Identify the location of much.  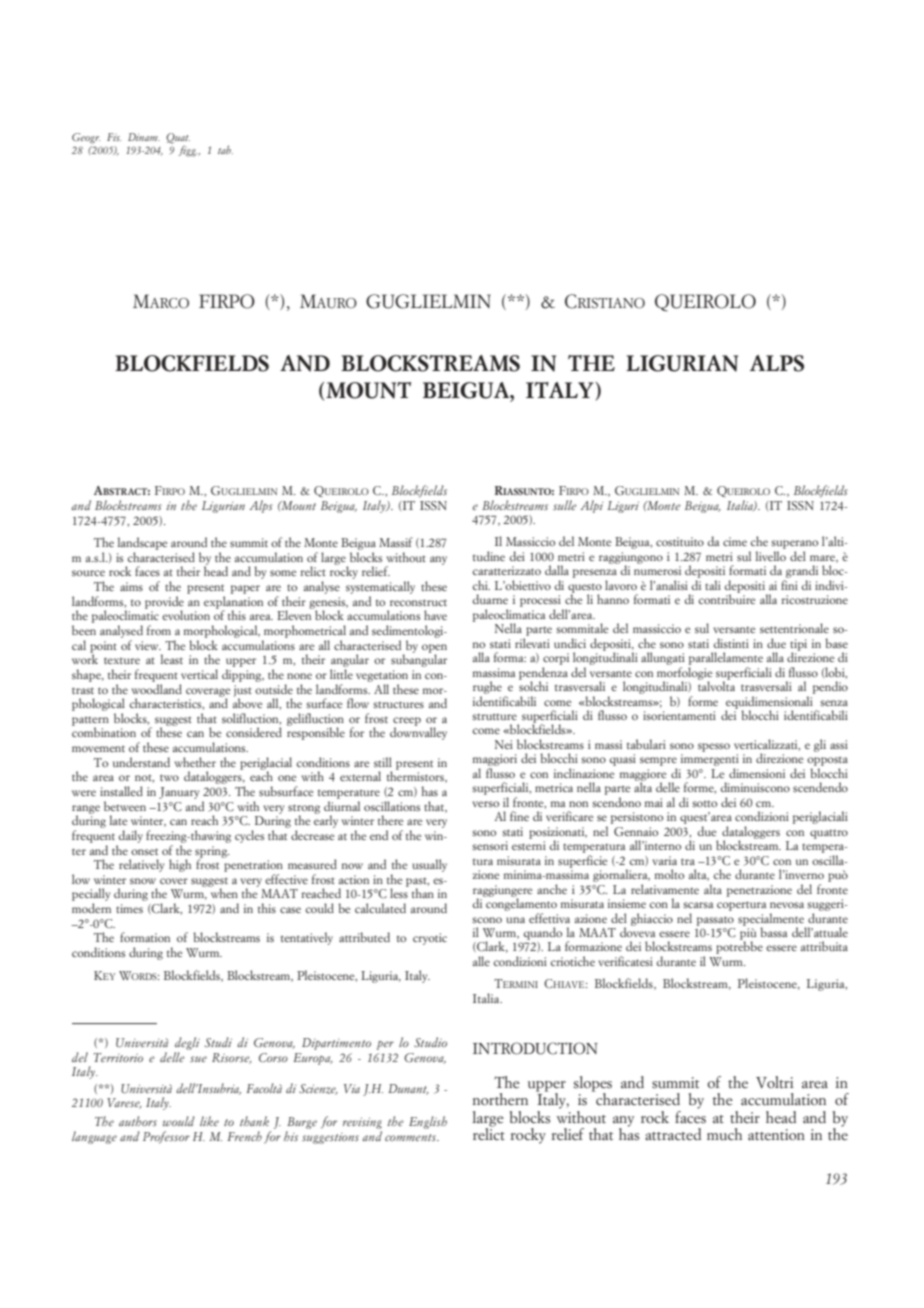
(724, 1134).
